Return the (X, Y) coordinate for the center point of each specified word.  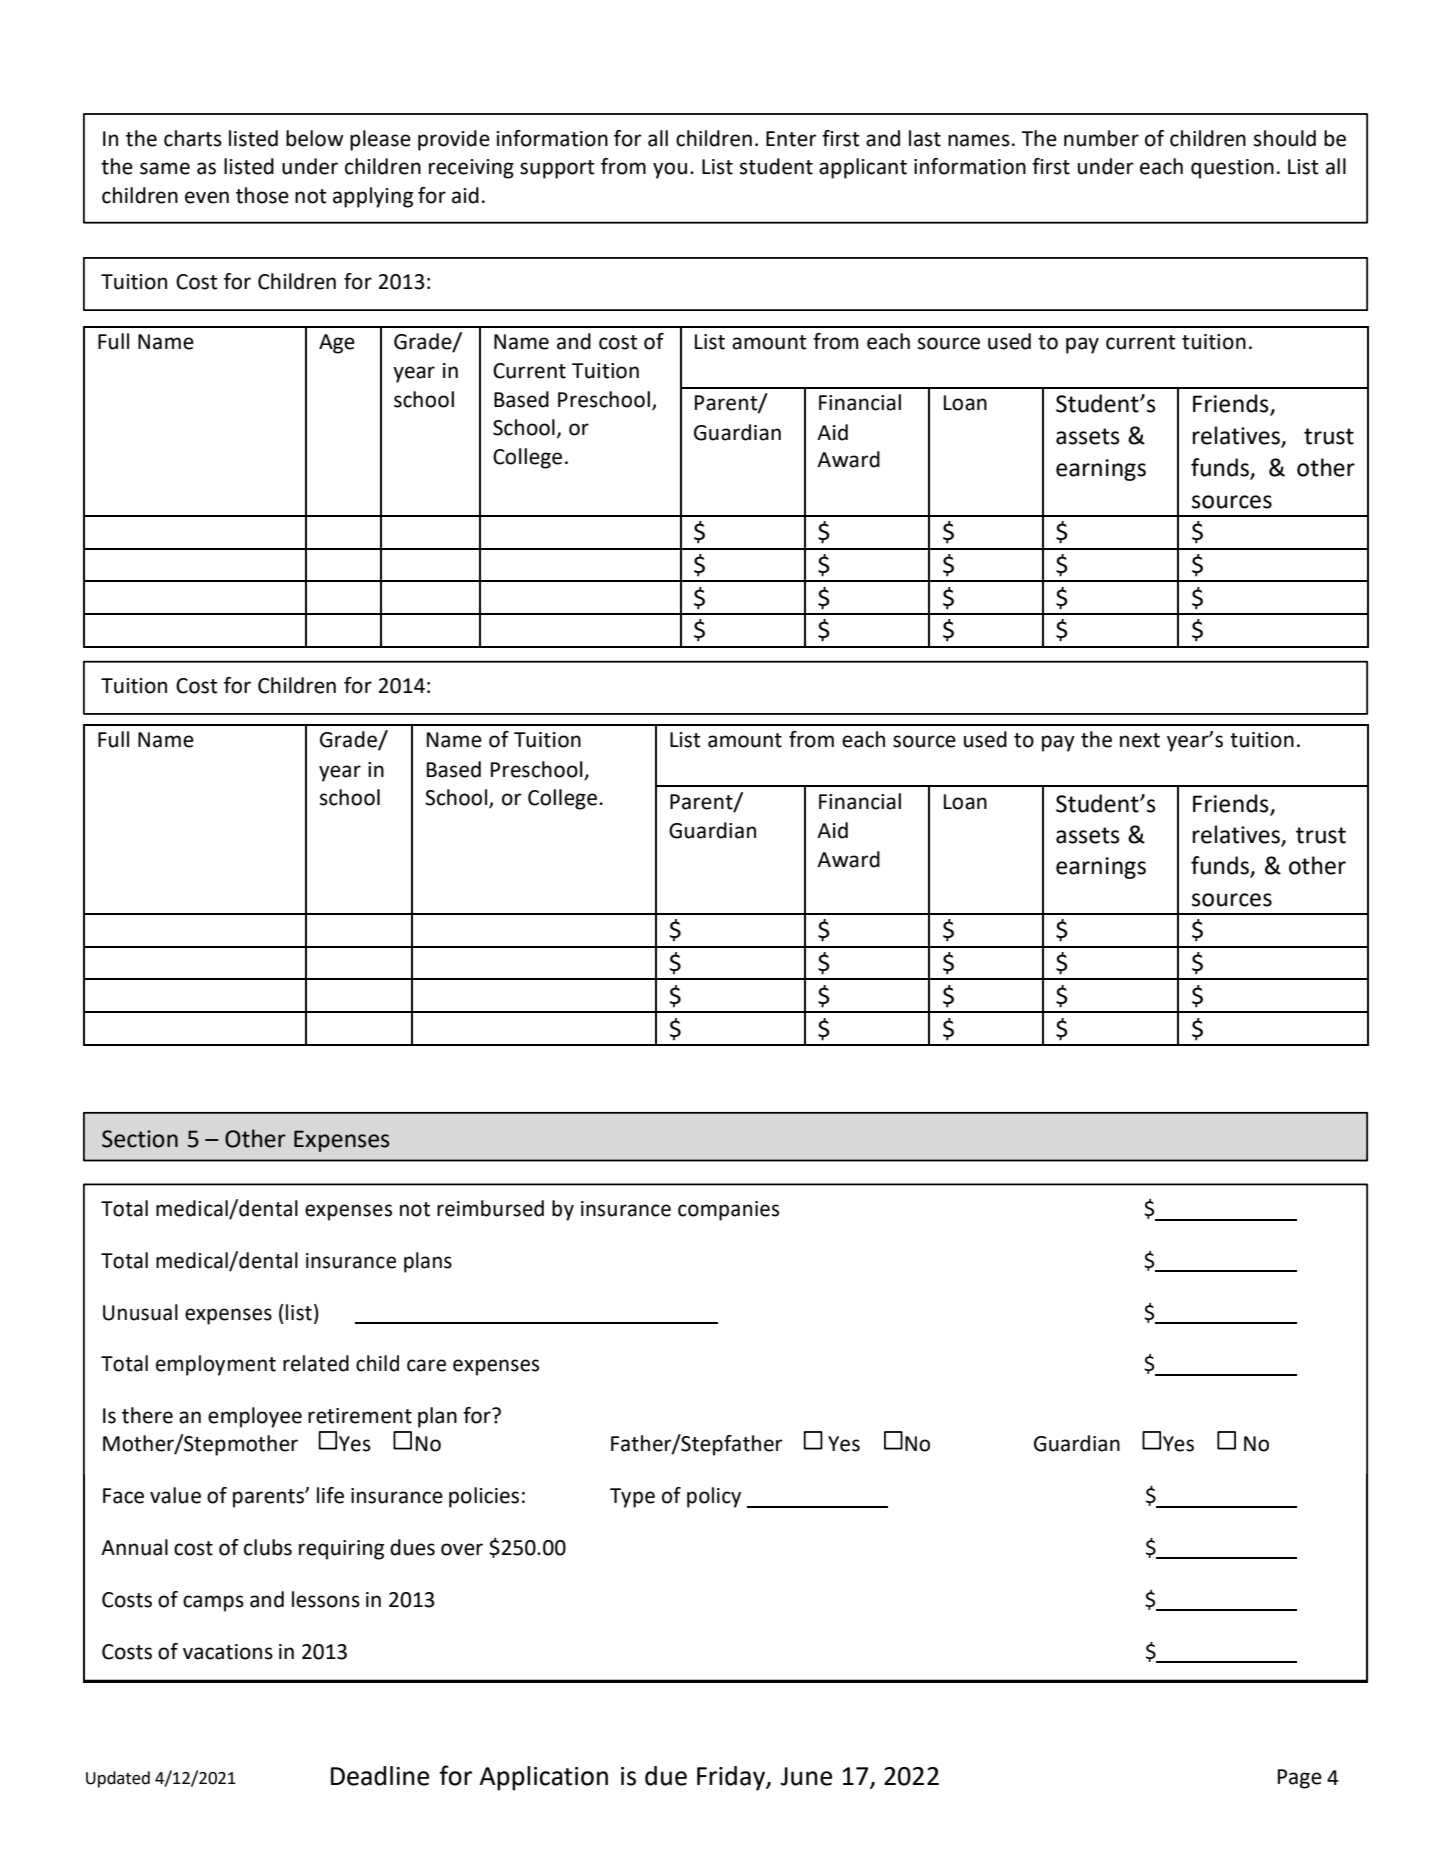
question (1232, 169)
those (262, 195)
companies (728, 1211)
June (806, 1776)
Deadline (380, 1776)
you (670, 170)
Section (140, 1139)
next (1140, 740)
